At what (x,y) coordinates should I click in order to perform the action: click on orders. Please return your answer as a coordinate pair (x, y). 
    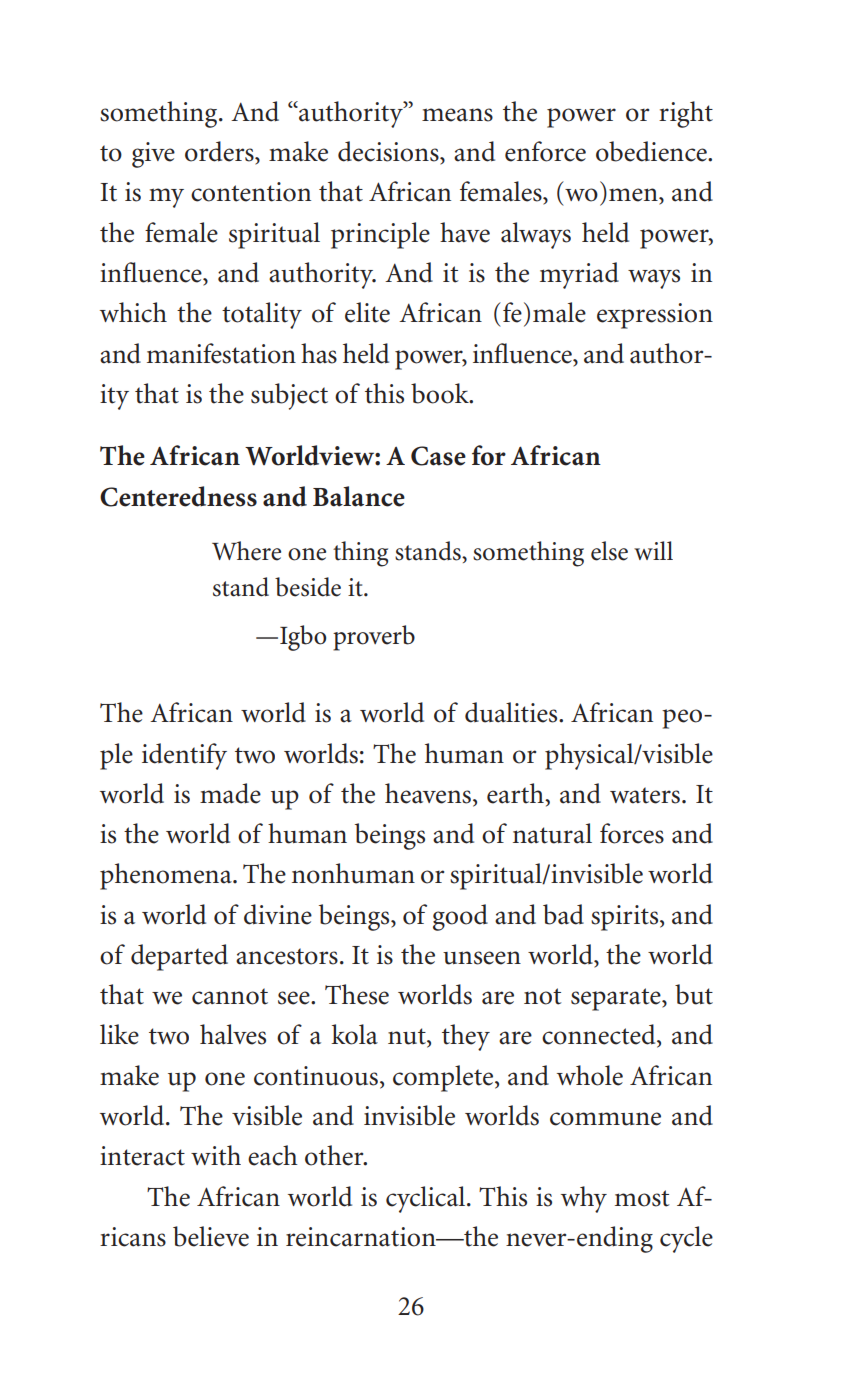
    Looking at the image, I should click on (220, 151).
